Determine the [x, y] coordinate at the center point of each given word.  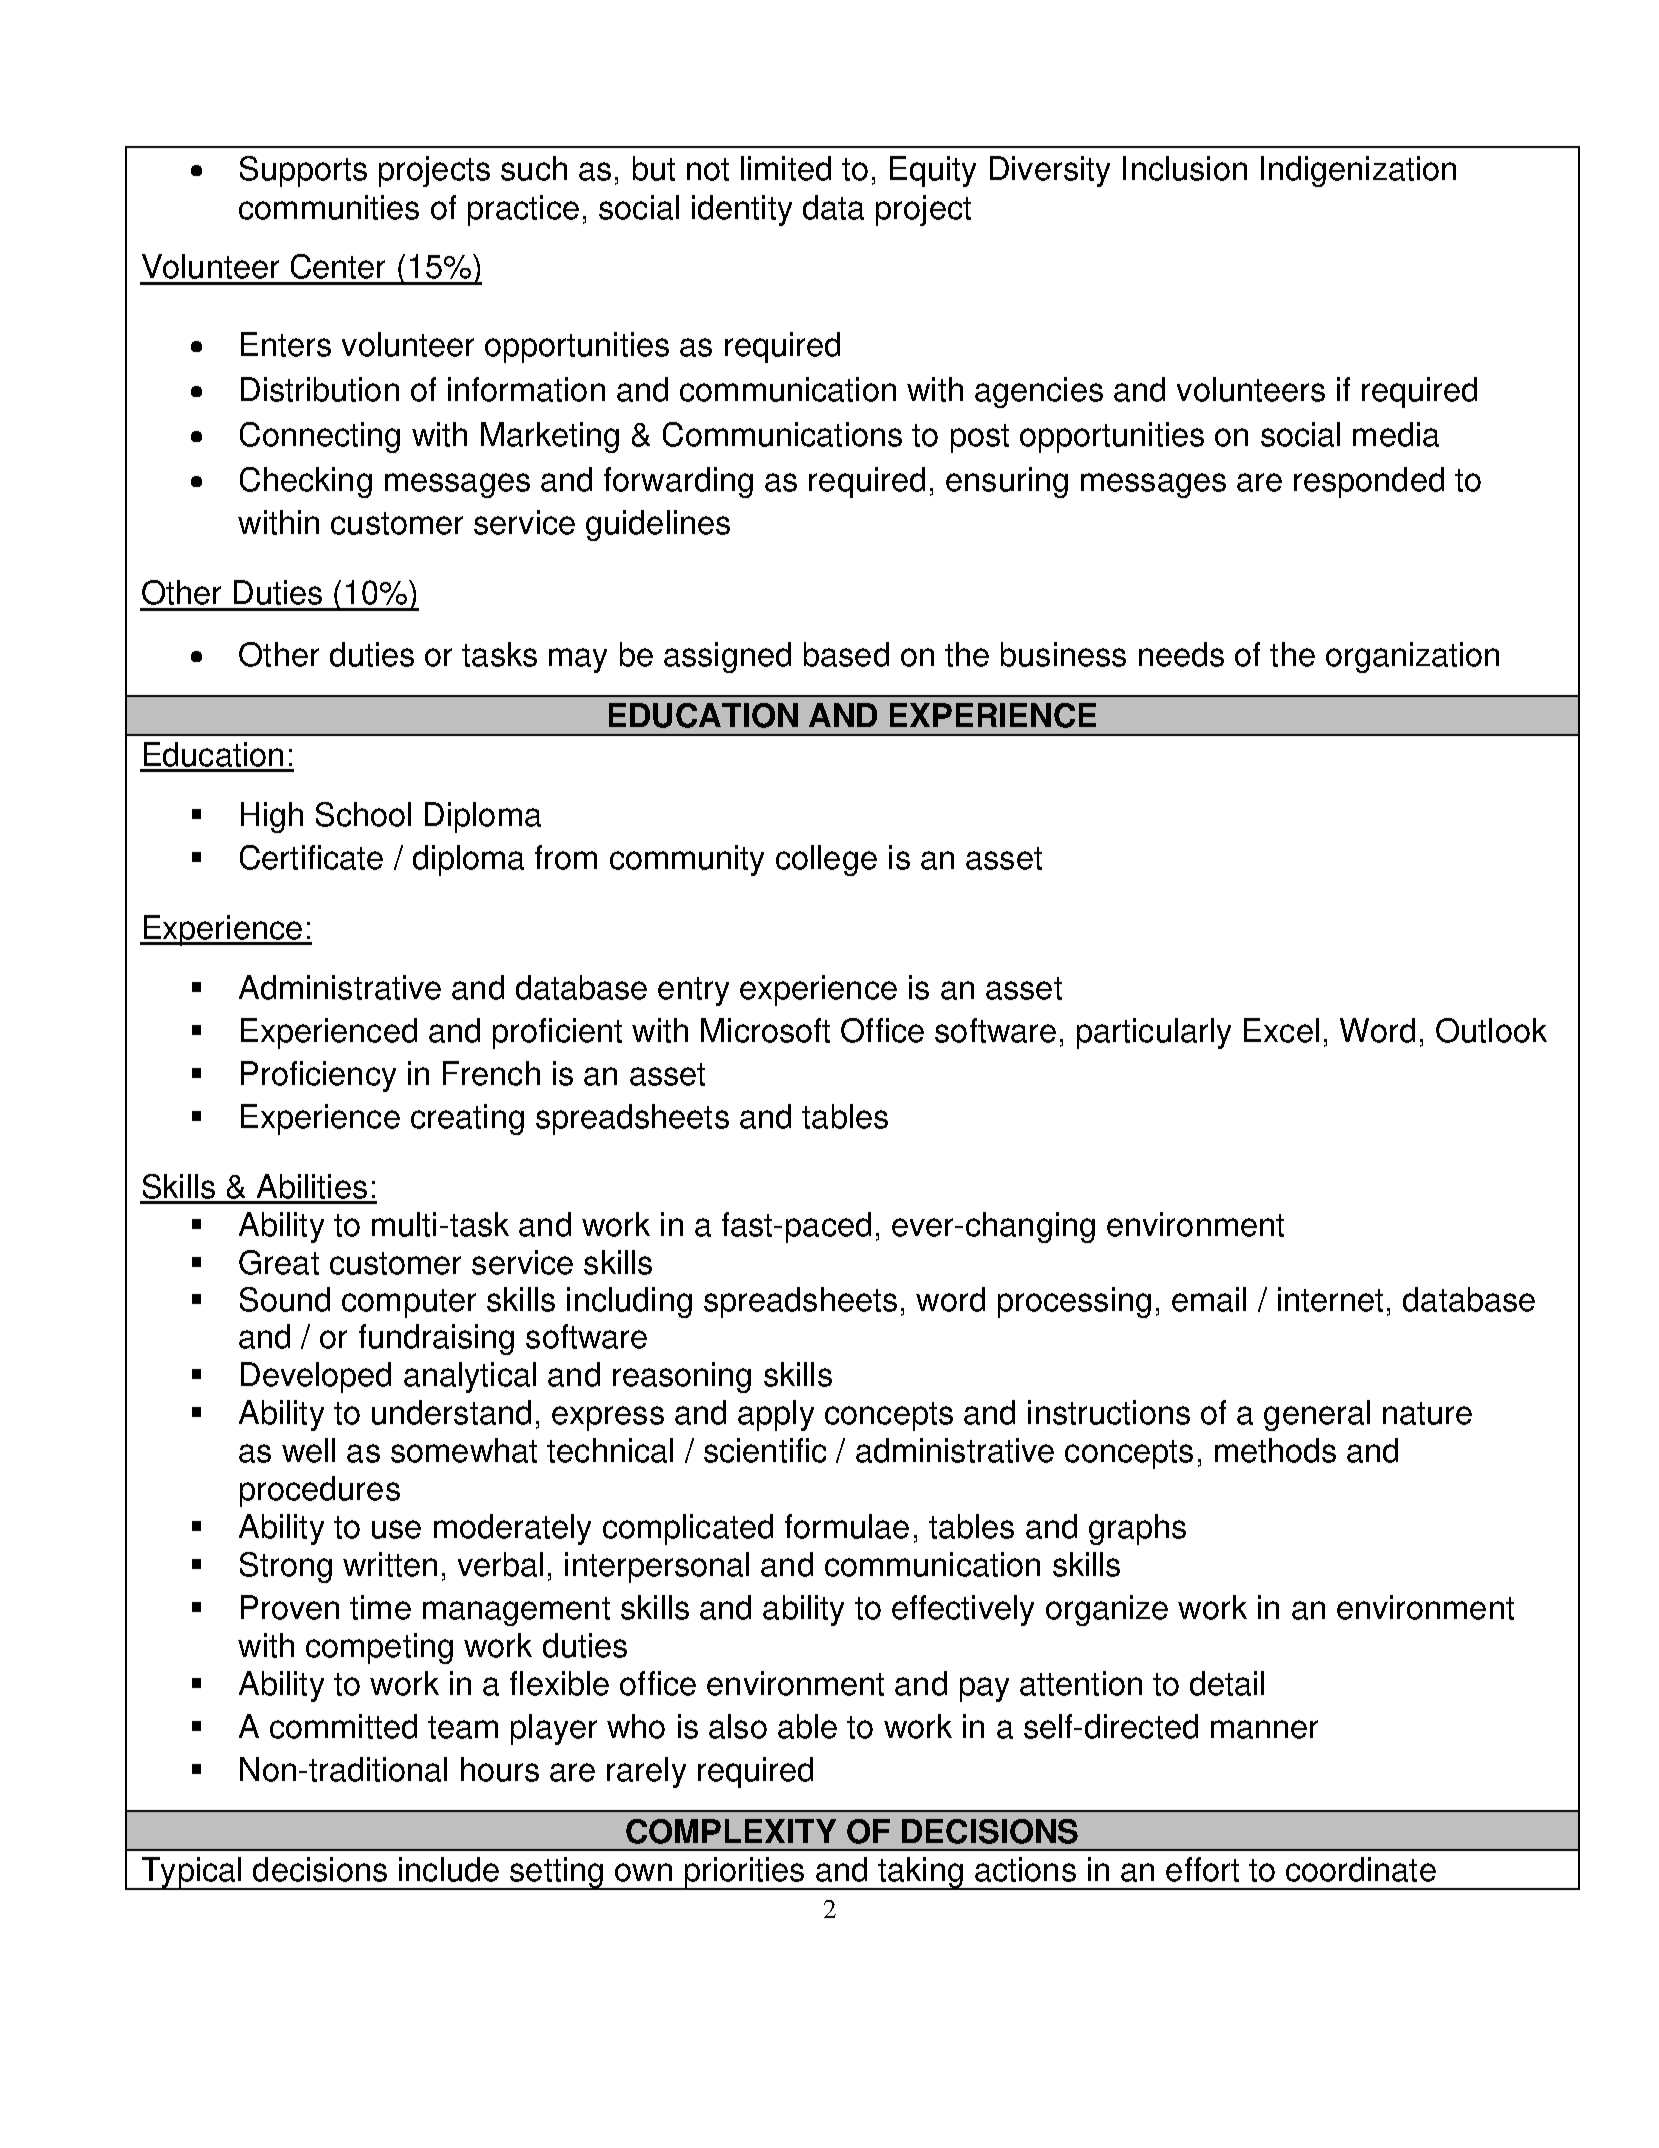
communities [329, 207]
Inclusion [1185, 168]
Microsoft [765, 1030]
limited [786, 168]
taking [920, 1873]
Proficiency [318, 1076]
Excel [1281, 1030]
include [449, 1869]
